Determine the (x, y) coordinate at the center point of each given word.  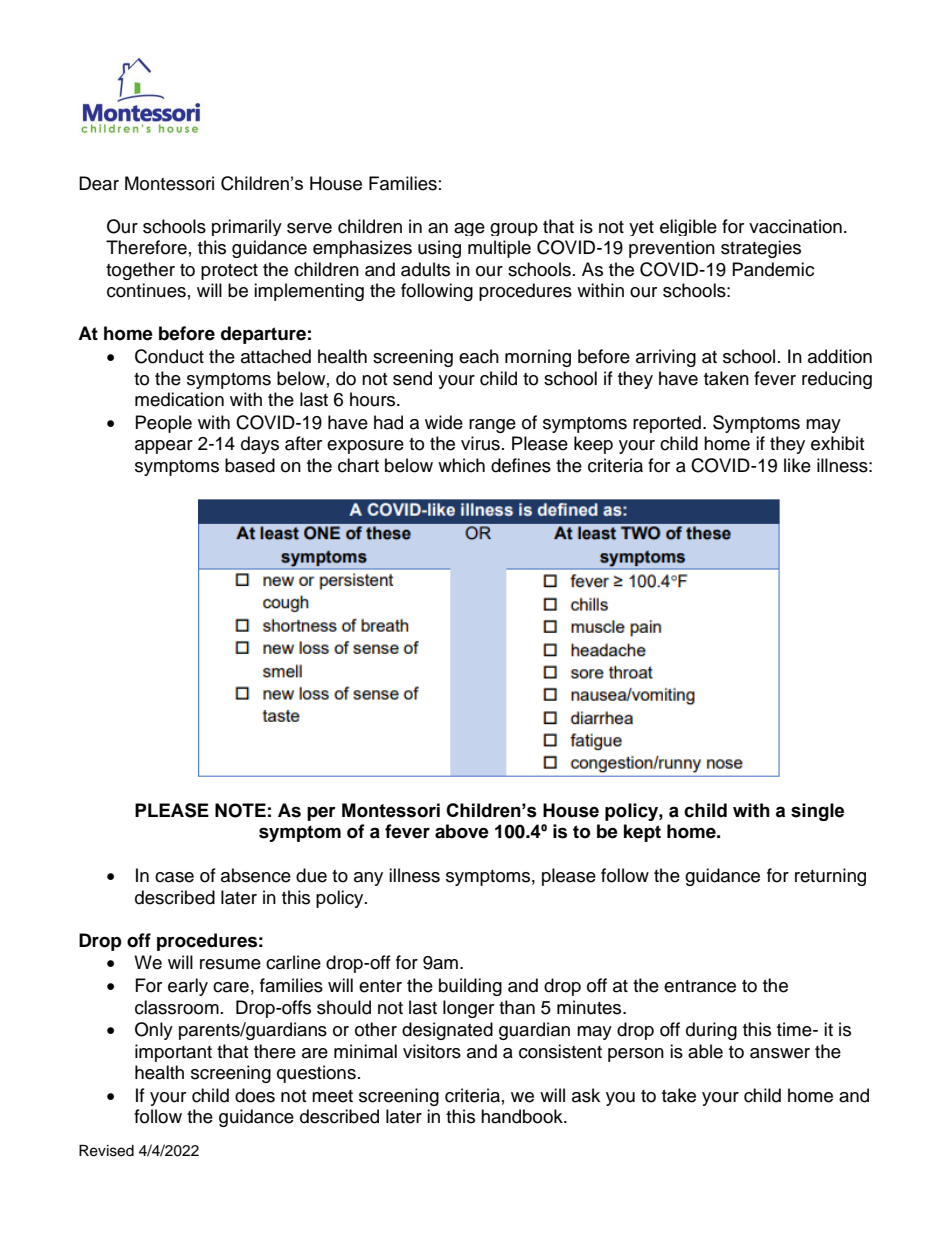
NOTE (240, 810)
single (817, 812)
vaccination (795, 226)
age (469, 229)
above (462, 831)
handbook (523, 1116)
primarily (247, 227)
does (255, 1095)
